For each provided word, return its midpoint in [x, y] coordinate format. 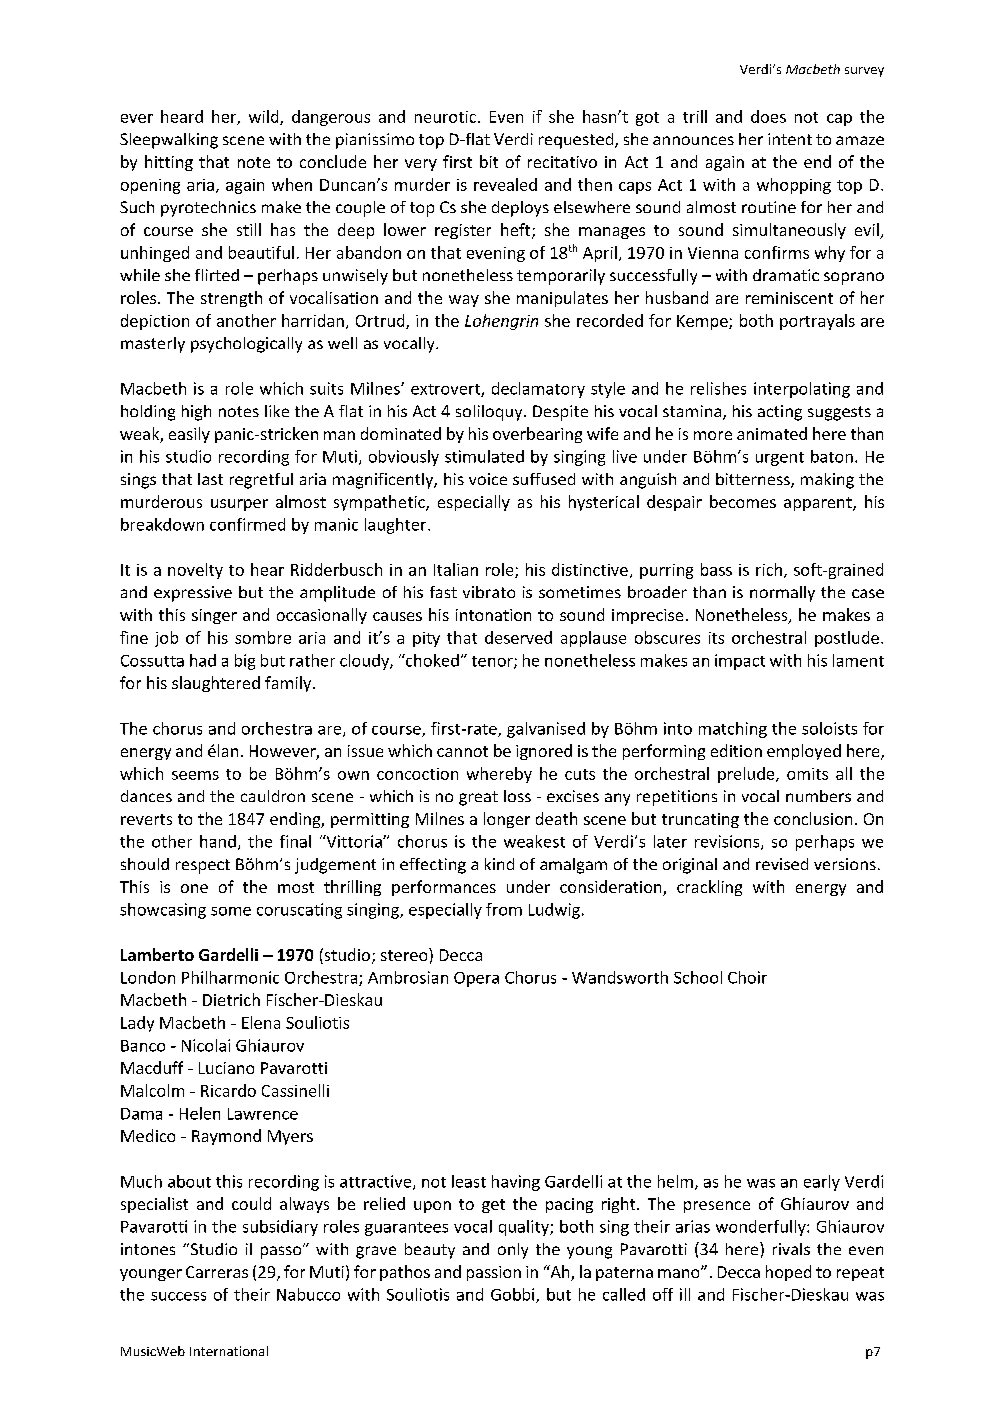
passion [494, 1273]
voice [488, 479]
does [768, 116]
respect [203, 866]
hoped [788, 1273]
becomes [743, 501]
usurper [239, 505]
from [504, 909]
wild [265, 117]
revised [782, 864]
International [229, 1351]
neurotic [447, 117]
